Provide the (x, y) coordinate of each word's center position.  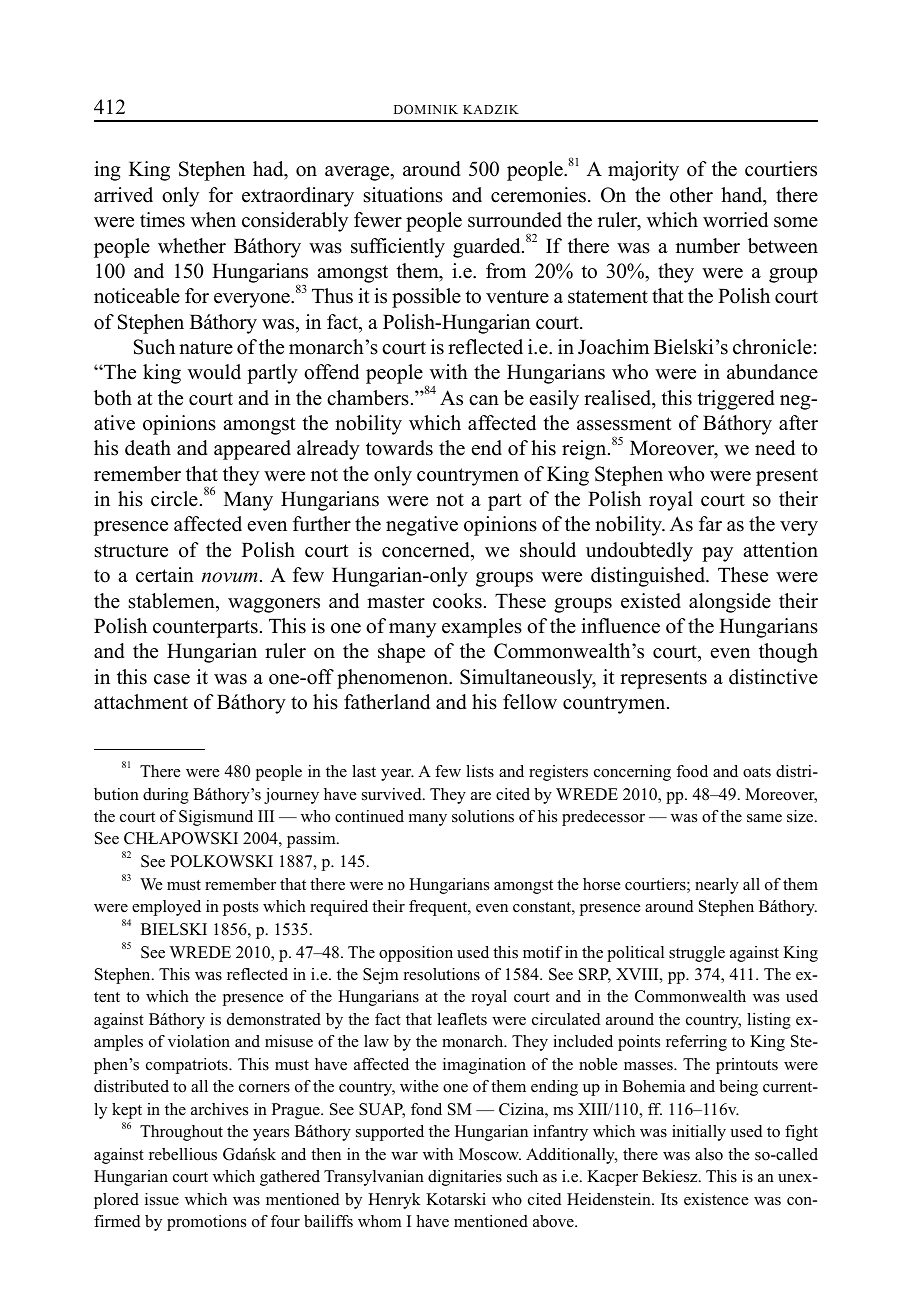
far (710, 523)
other (691, 195)
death (148, 448)
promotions (206, 1223)
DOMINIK (426, 109)
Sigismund (216, 818)
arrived (123, 195)
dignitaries (465, 1178)
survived (393, 794)
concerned (427, 550)
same (764, 818)
